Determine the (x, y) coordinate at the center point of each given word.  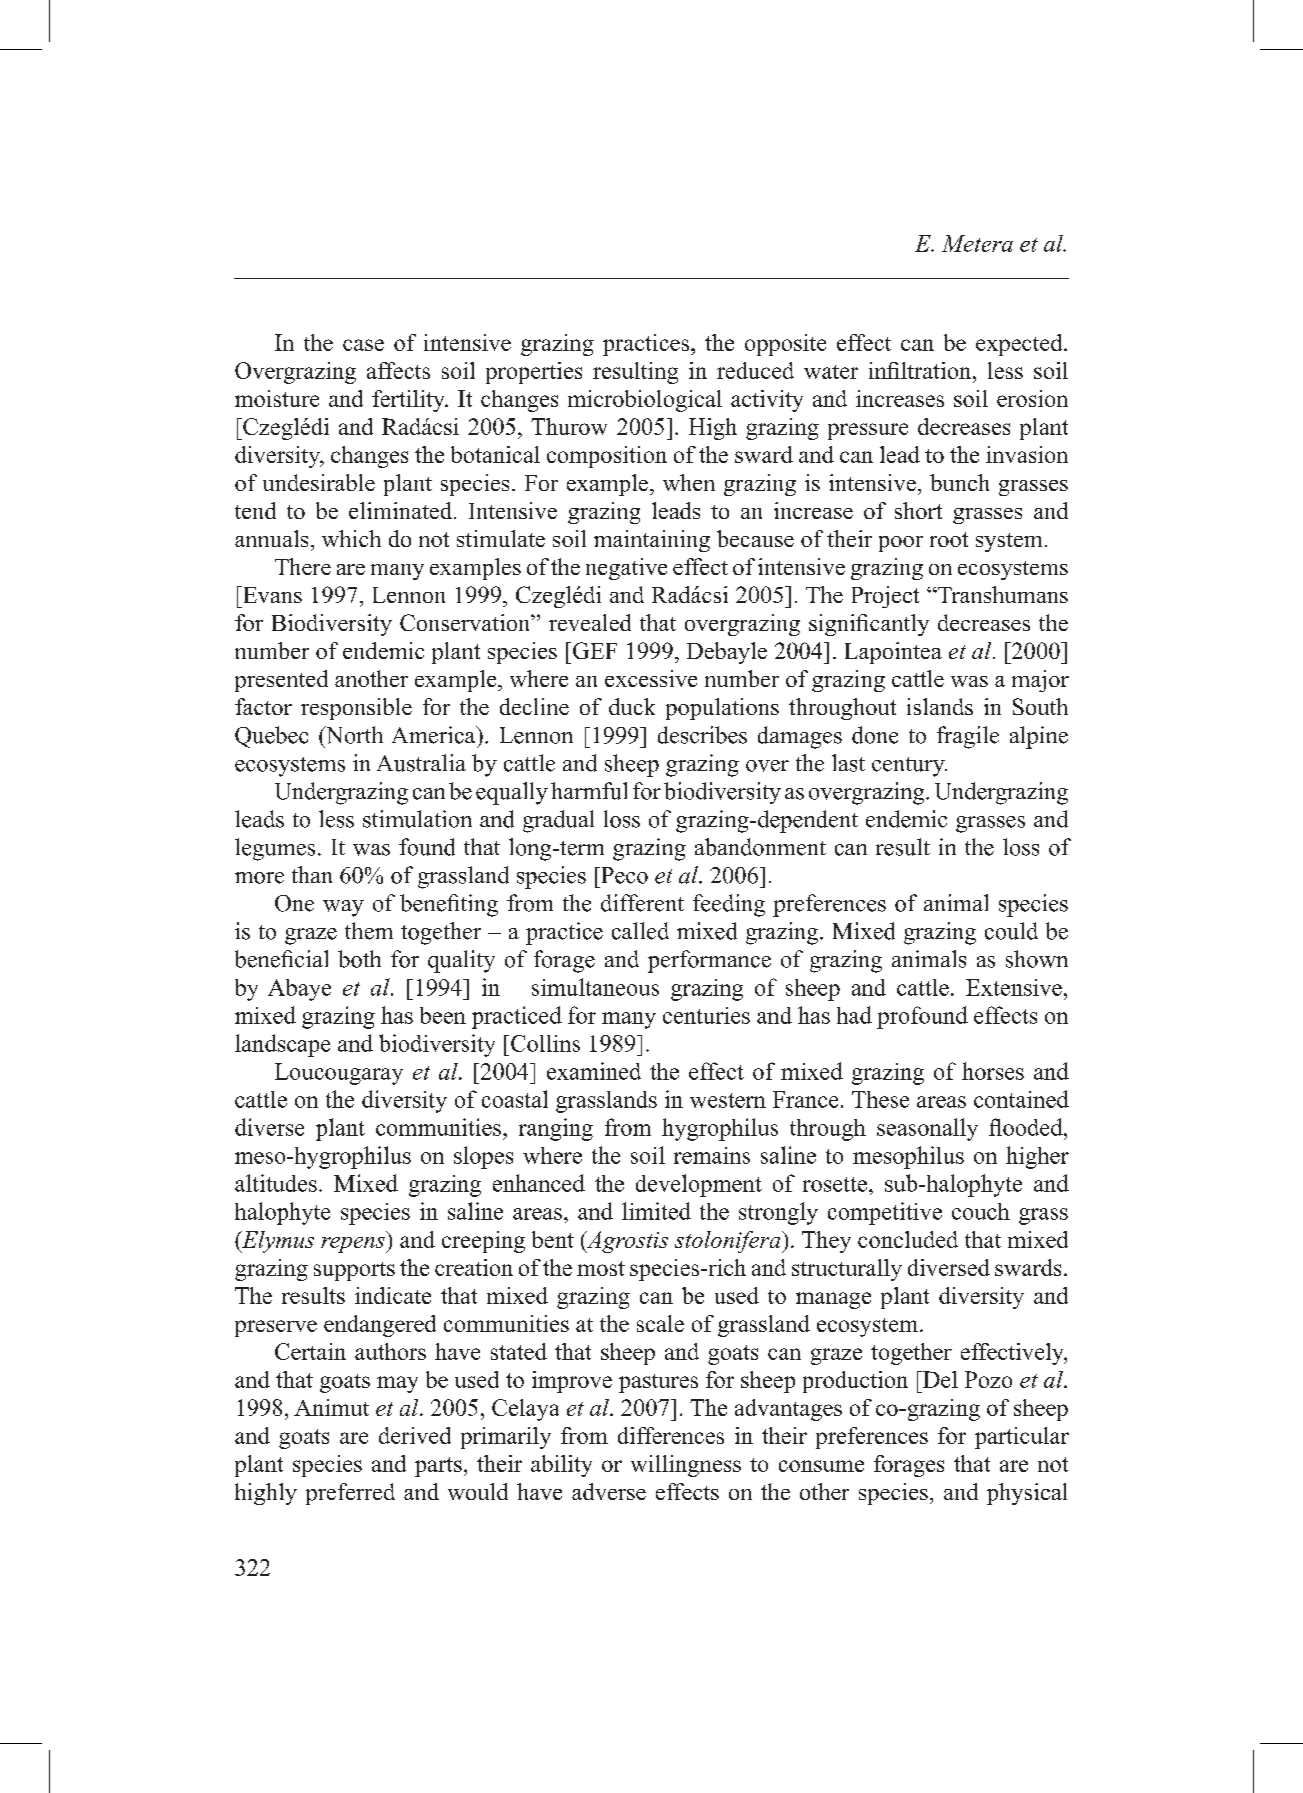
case (363, 345)
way (343, 908)
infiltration (921, 370)
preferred (350, 1494)
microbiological (645, 401)
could (1011, 931)
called (640, 931)
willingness (686, 1466)
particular (1022, 1438)
